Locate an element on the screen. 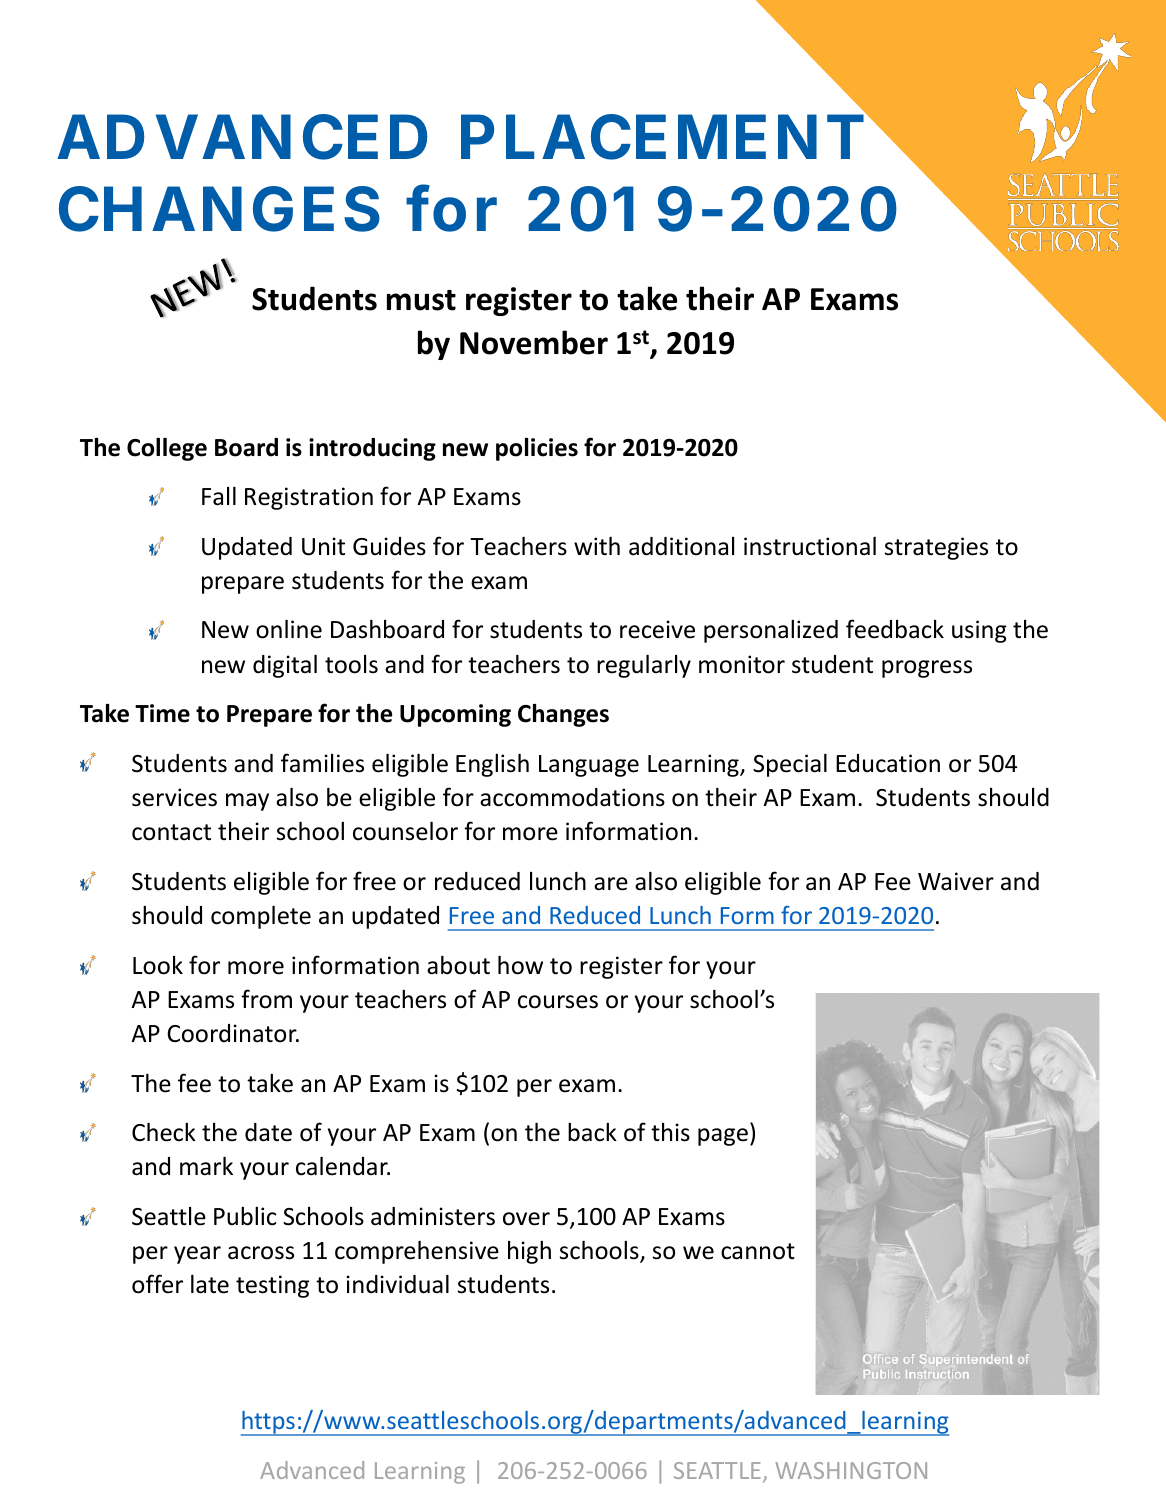 Image resolution: width=1166 pixels, height=1510 pixels. regularly is located at coordinates (644, 666).
